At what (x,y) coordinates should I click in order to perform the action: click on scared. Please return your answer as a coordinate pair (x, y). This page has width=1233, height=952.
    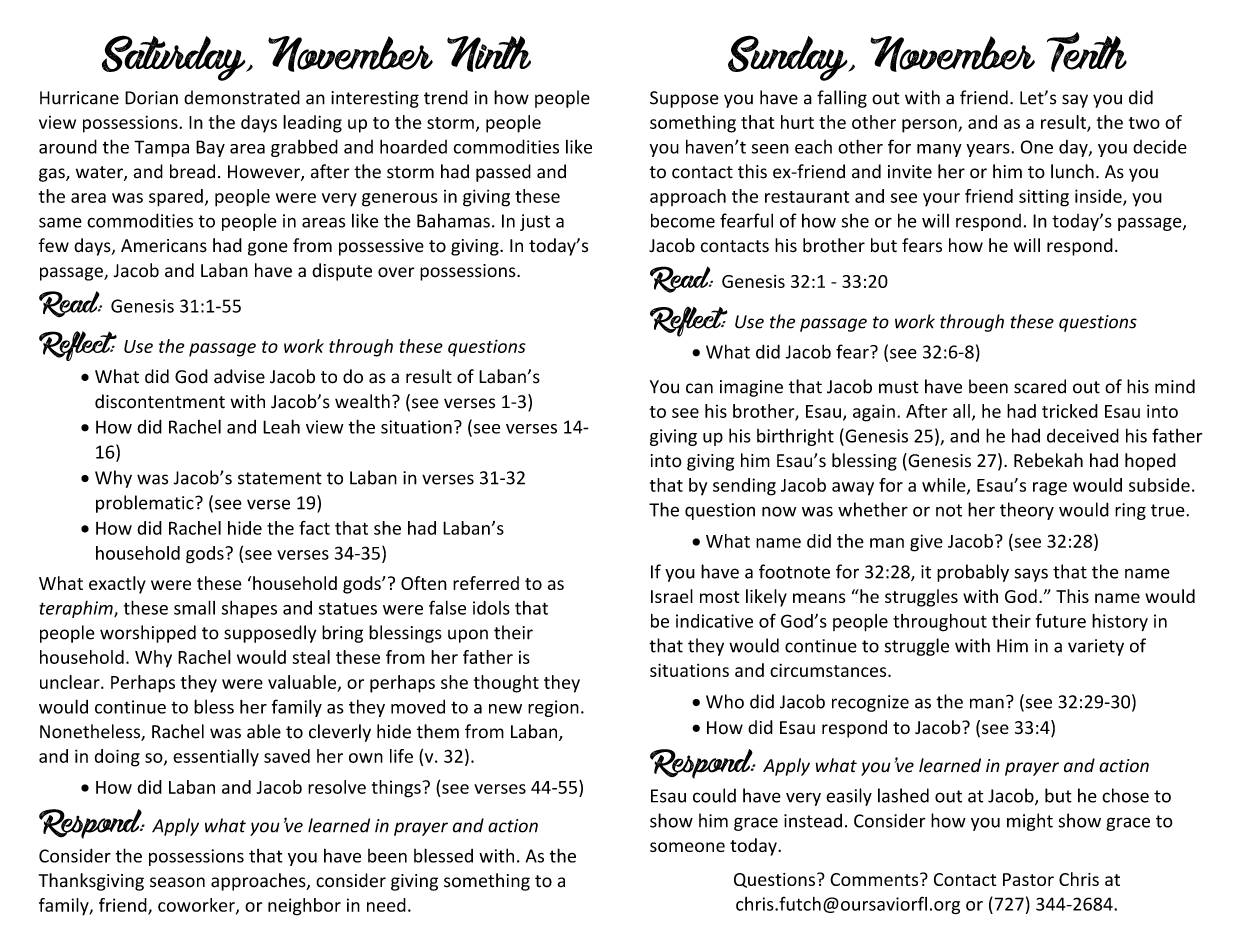
    Looking at the image, I should click on (1040, 386).
